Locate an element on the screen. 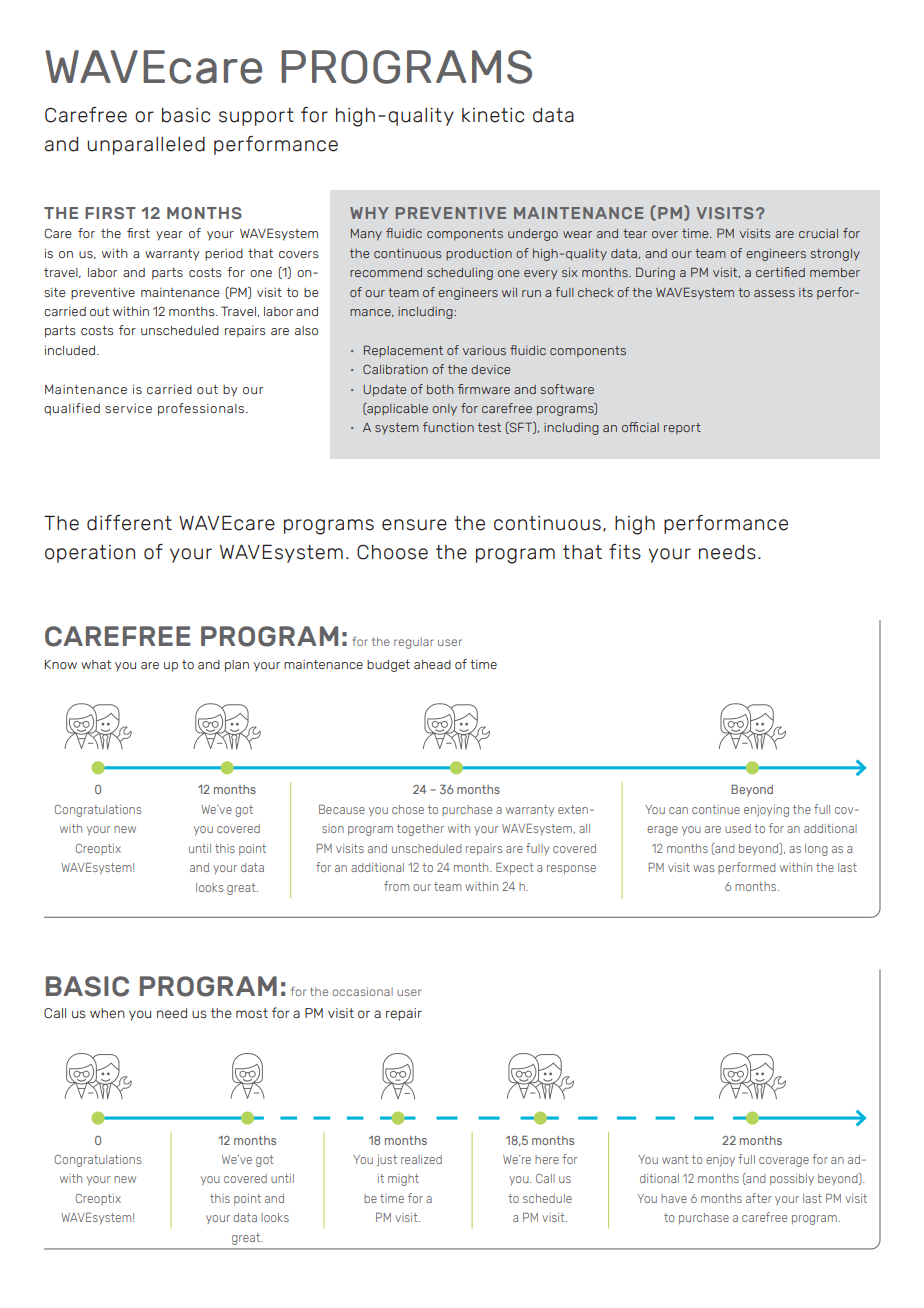  what is located at coordinates (96, 664).
